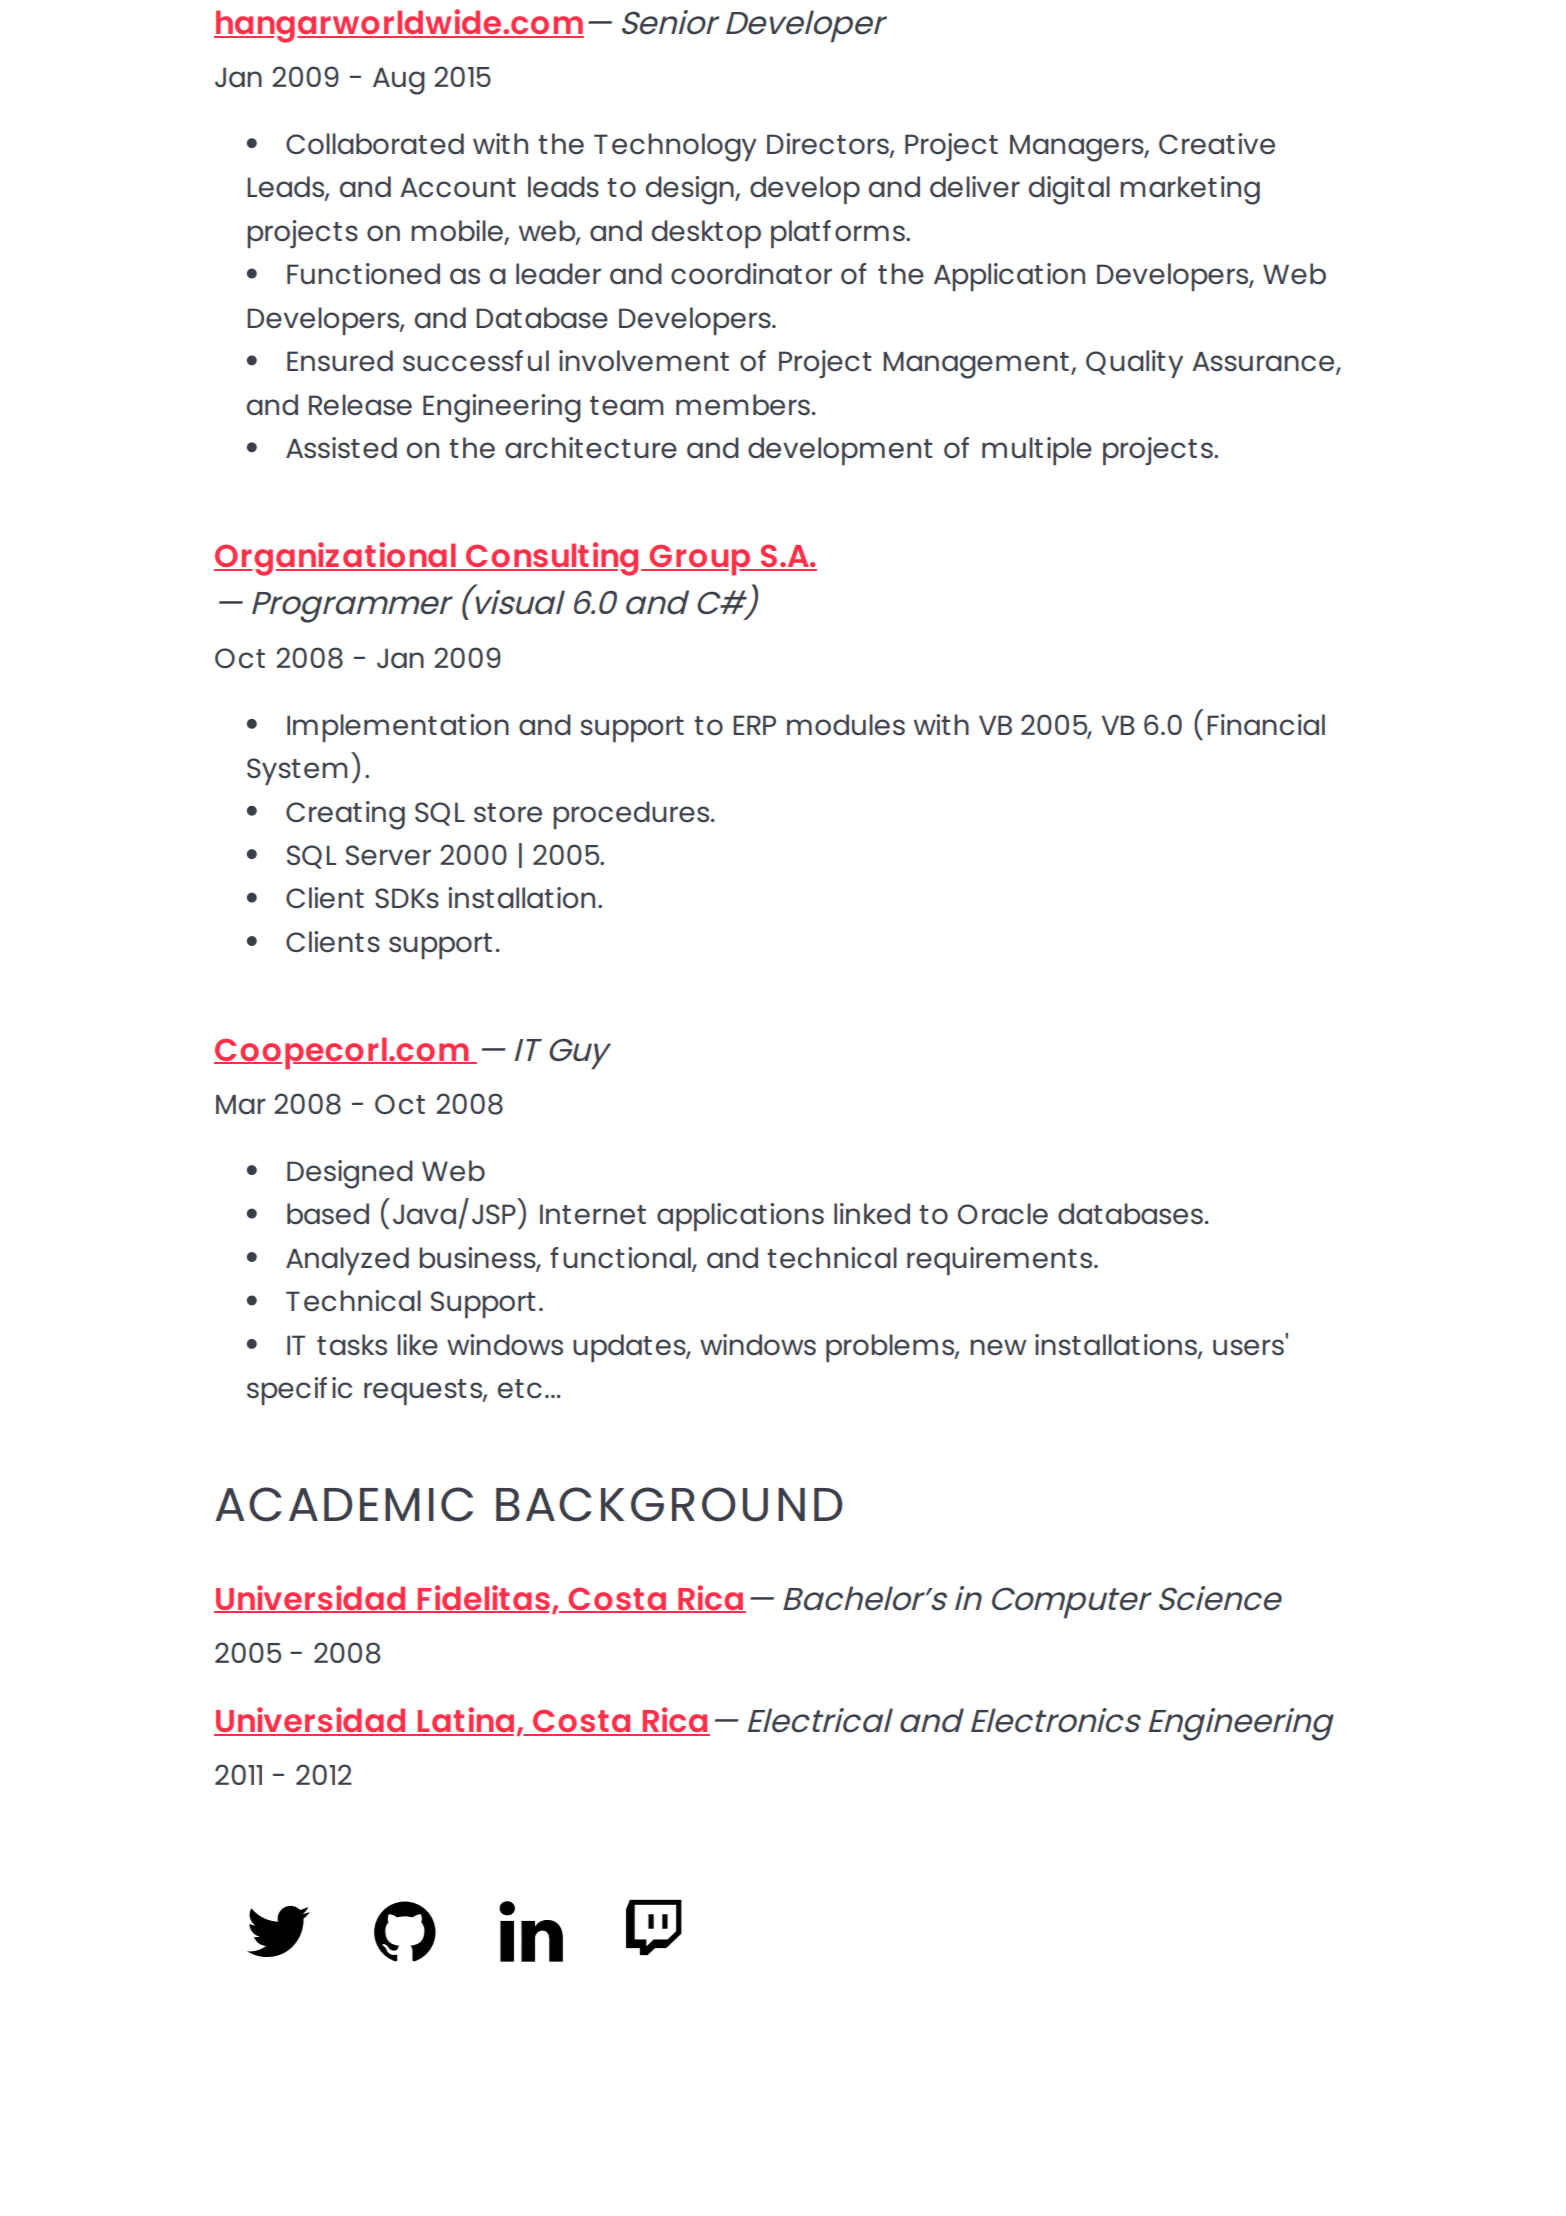 Image resolution: width=1566 pixels, height=2216 pixels. I want to click on Directors, so click(829, 145).
